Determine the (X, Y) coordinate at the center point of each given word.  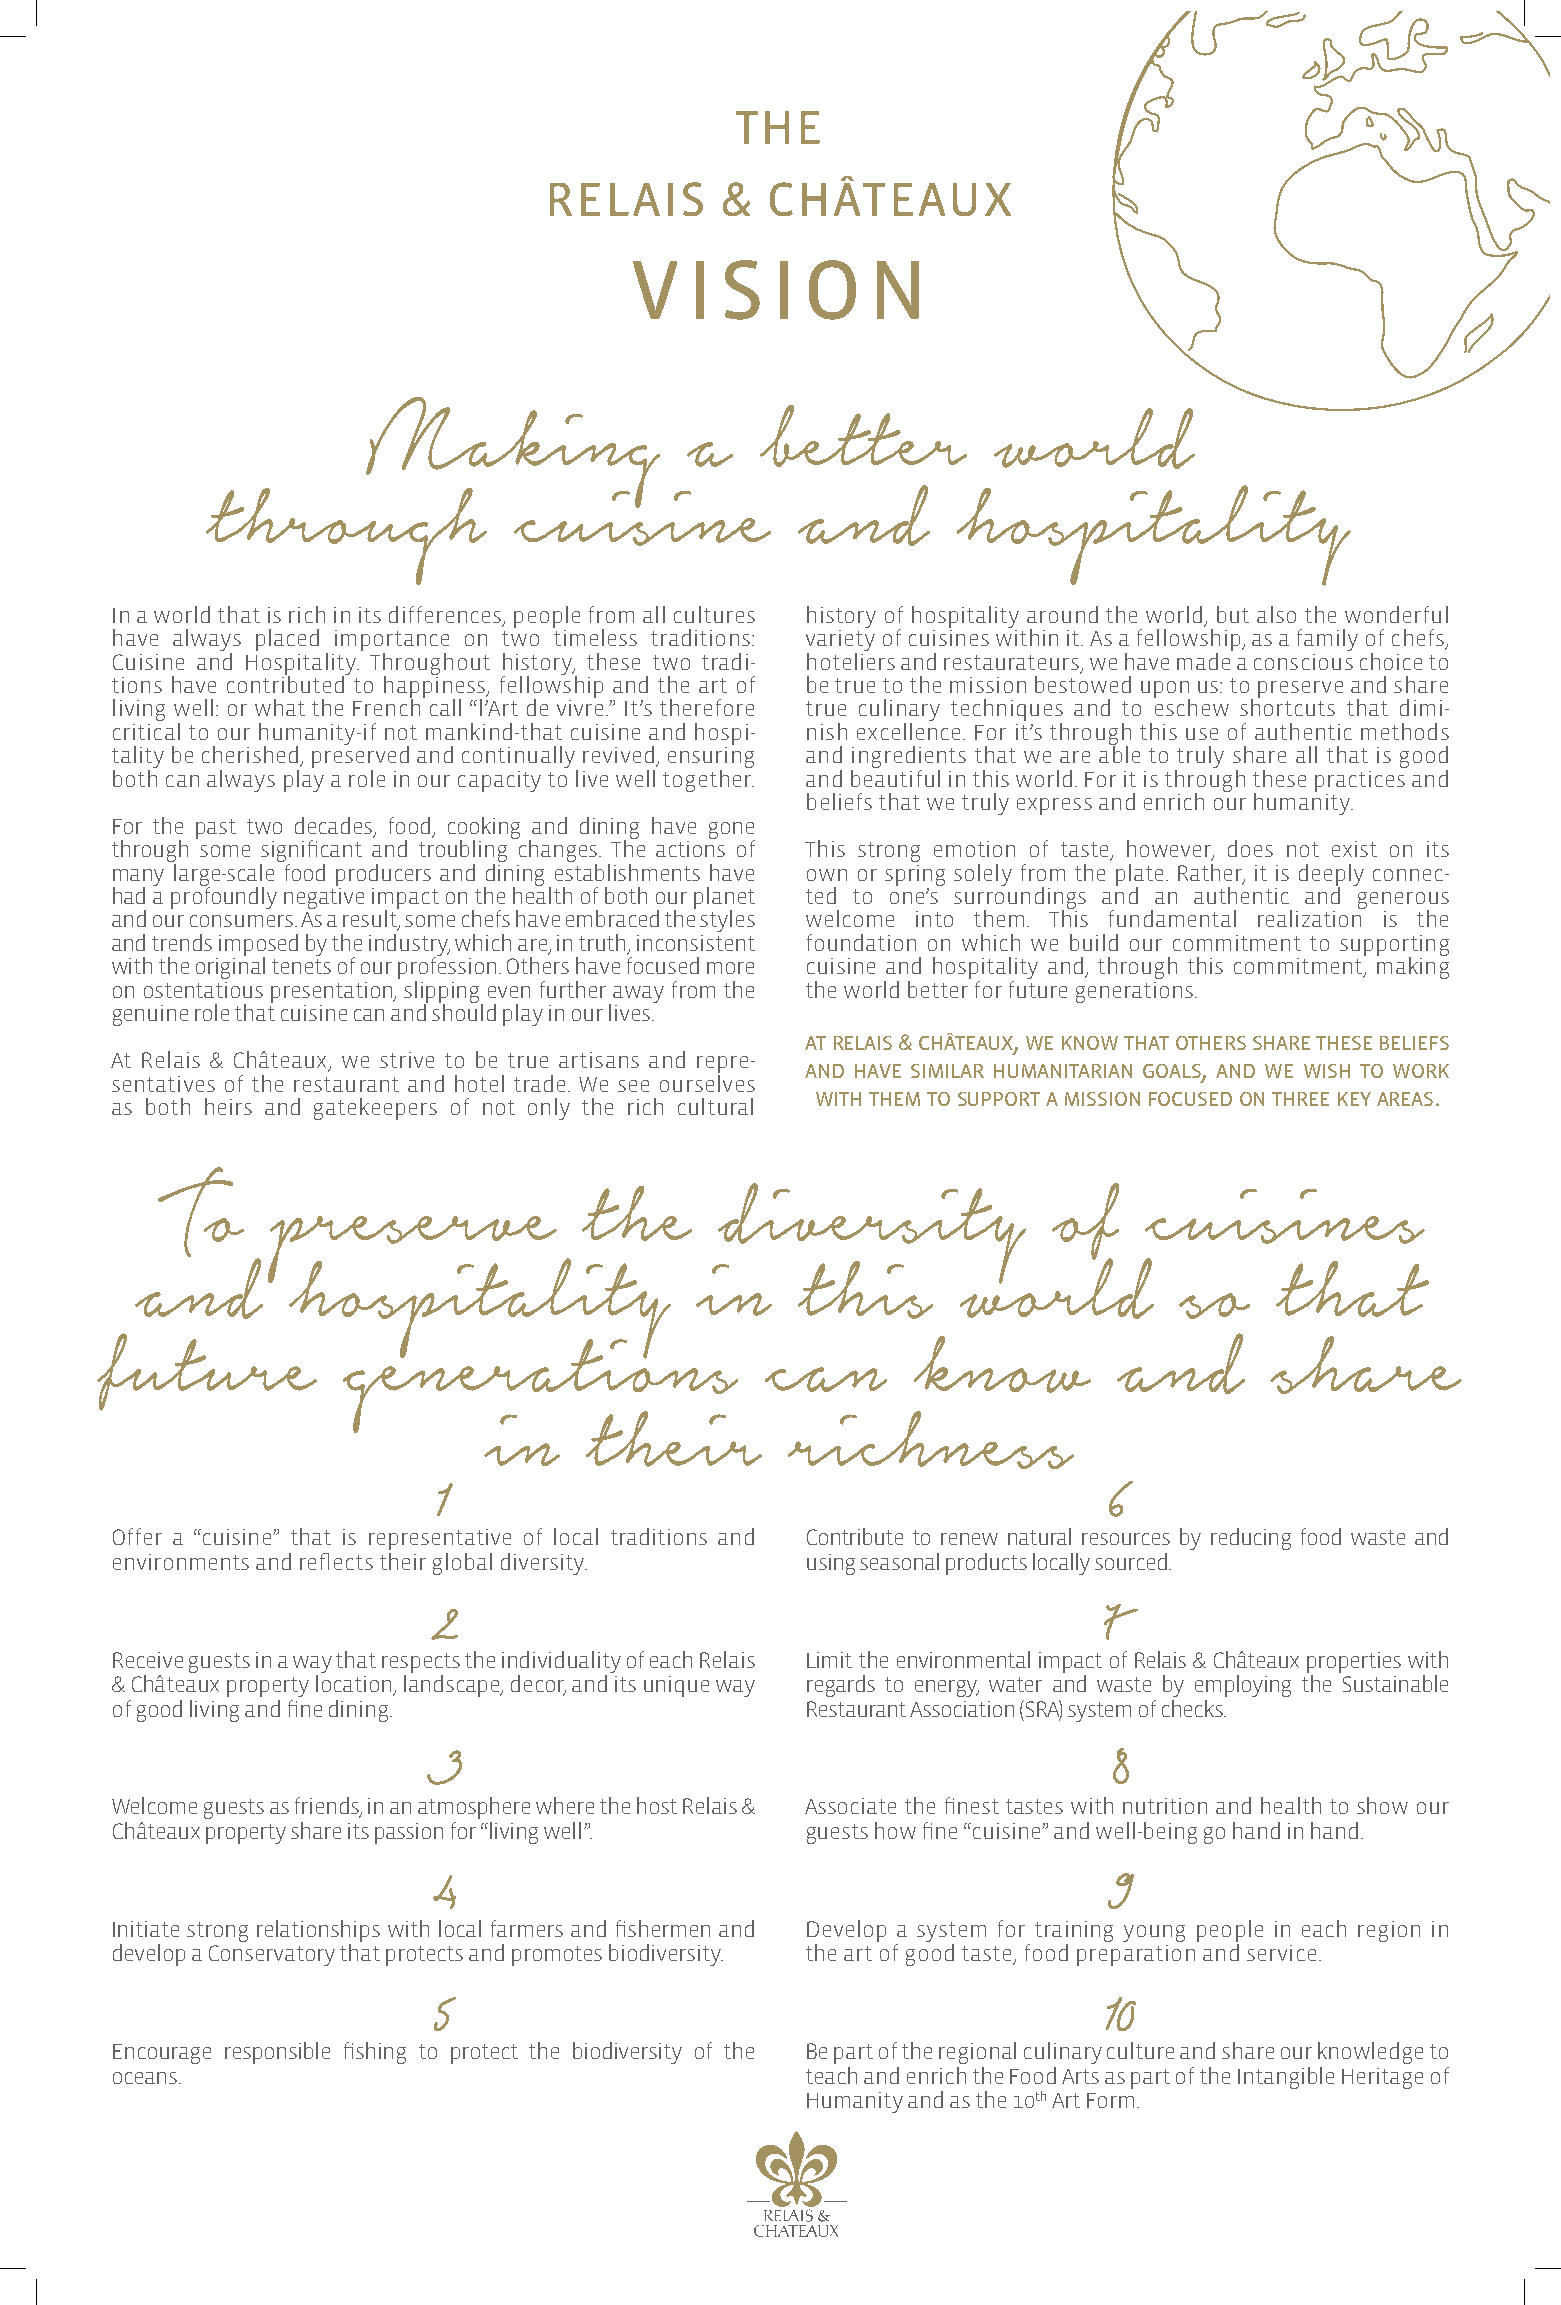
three (1300, 1099)
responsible (277, 2053)
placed (287, 640)
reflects (336, 1561)
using (831, 1564)
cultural (715, 1106)
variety (840, 639)
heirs (228, 1106)
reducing (1251, 1539)
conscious (1303, 662)
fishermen (663, 1928)
